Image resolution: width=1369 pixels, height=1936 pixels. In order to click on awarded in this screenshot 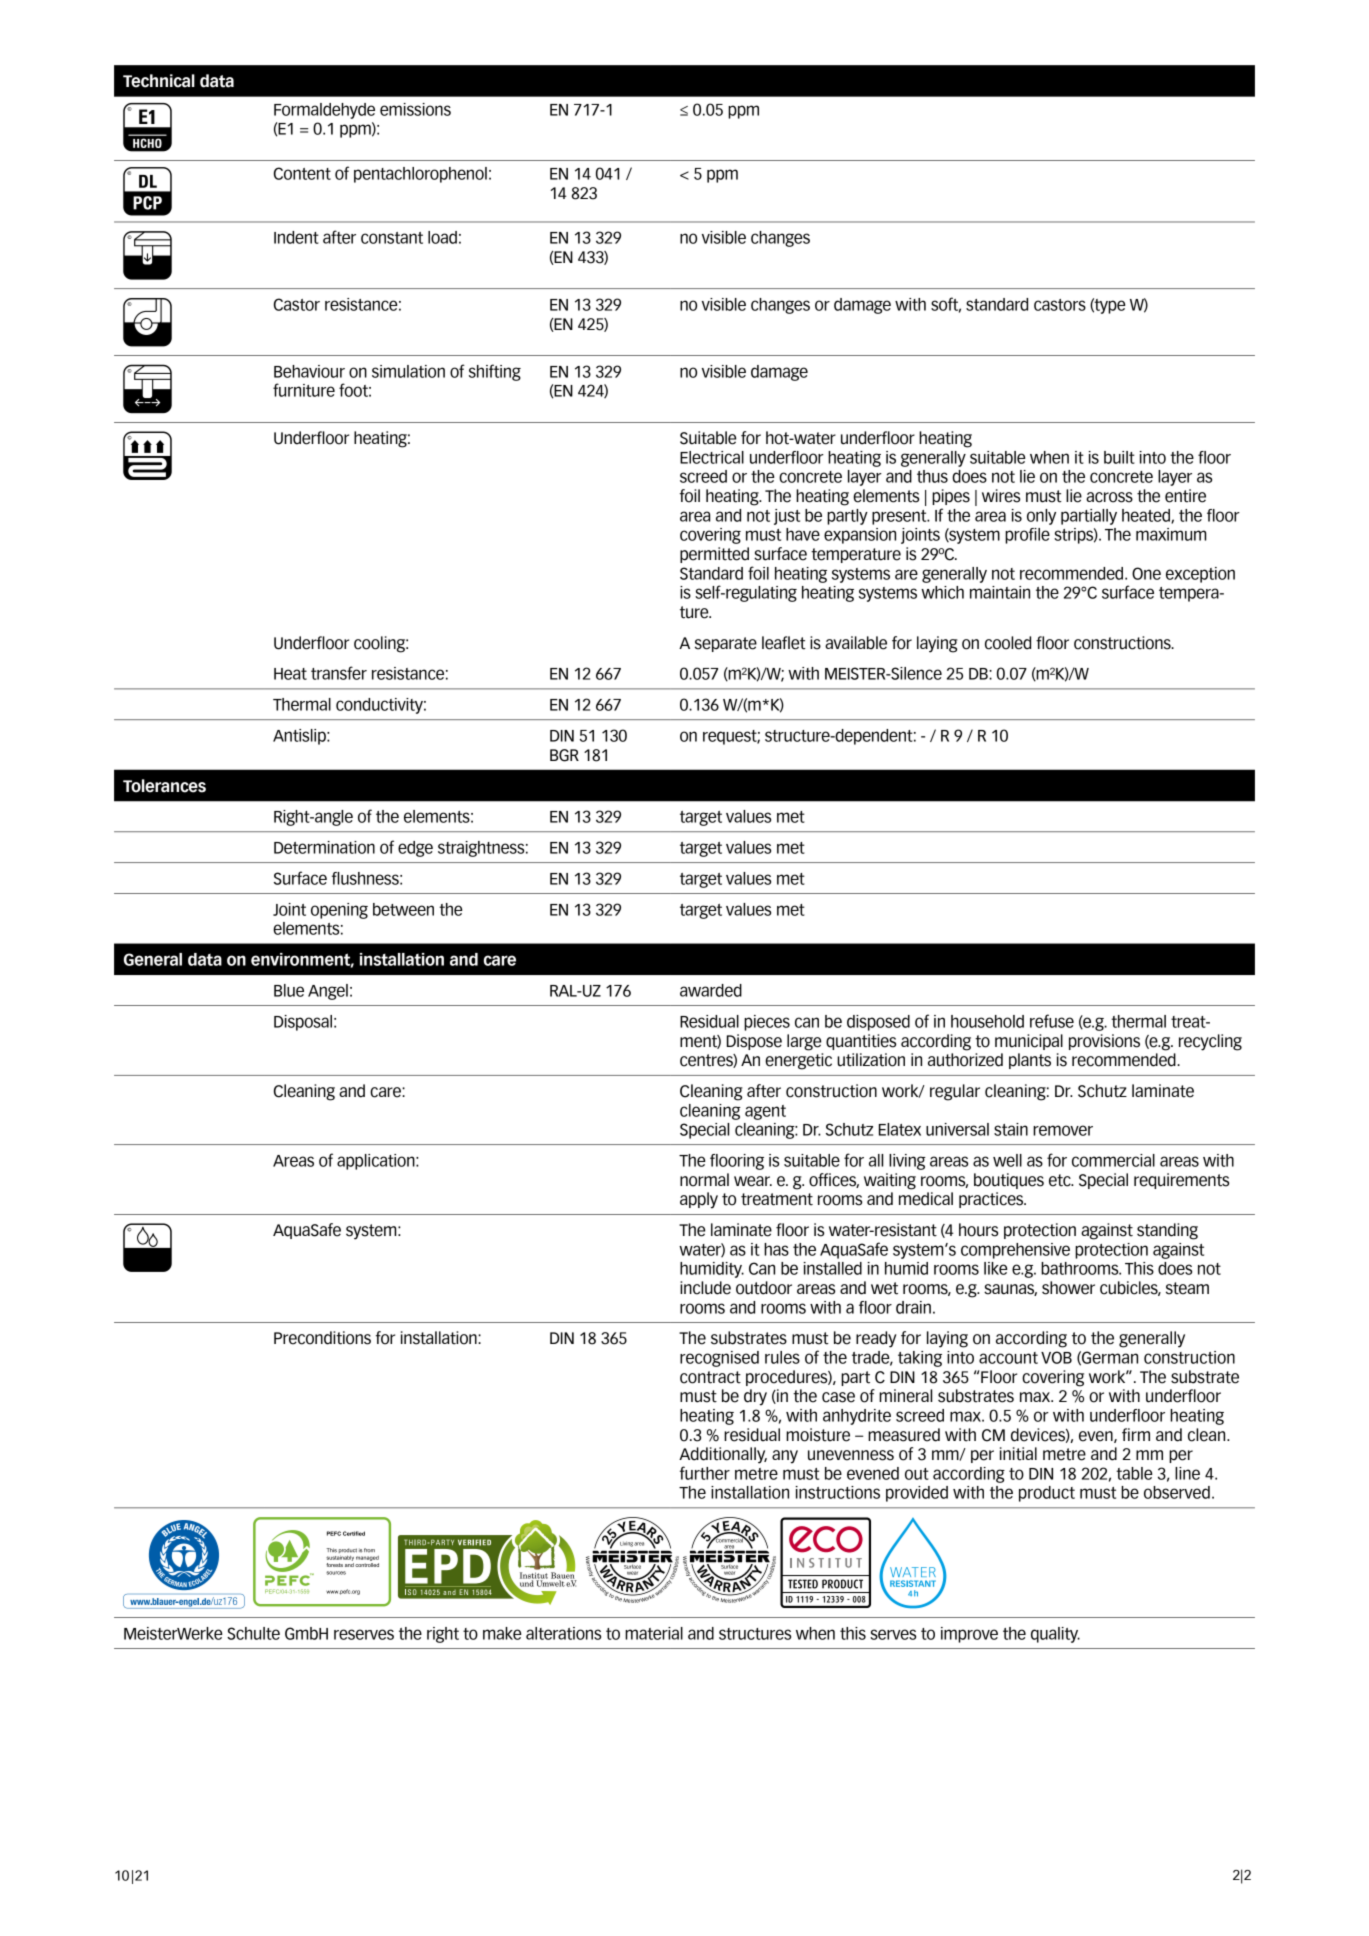, I will do `click(711, 990)`.
